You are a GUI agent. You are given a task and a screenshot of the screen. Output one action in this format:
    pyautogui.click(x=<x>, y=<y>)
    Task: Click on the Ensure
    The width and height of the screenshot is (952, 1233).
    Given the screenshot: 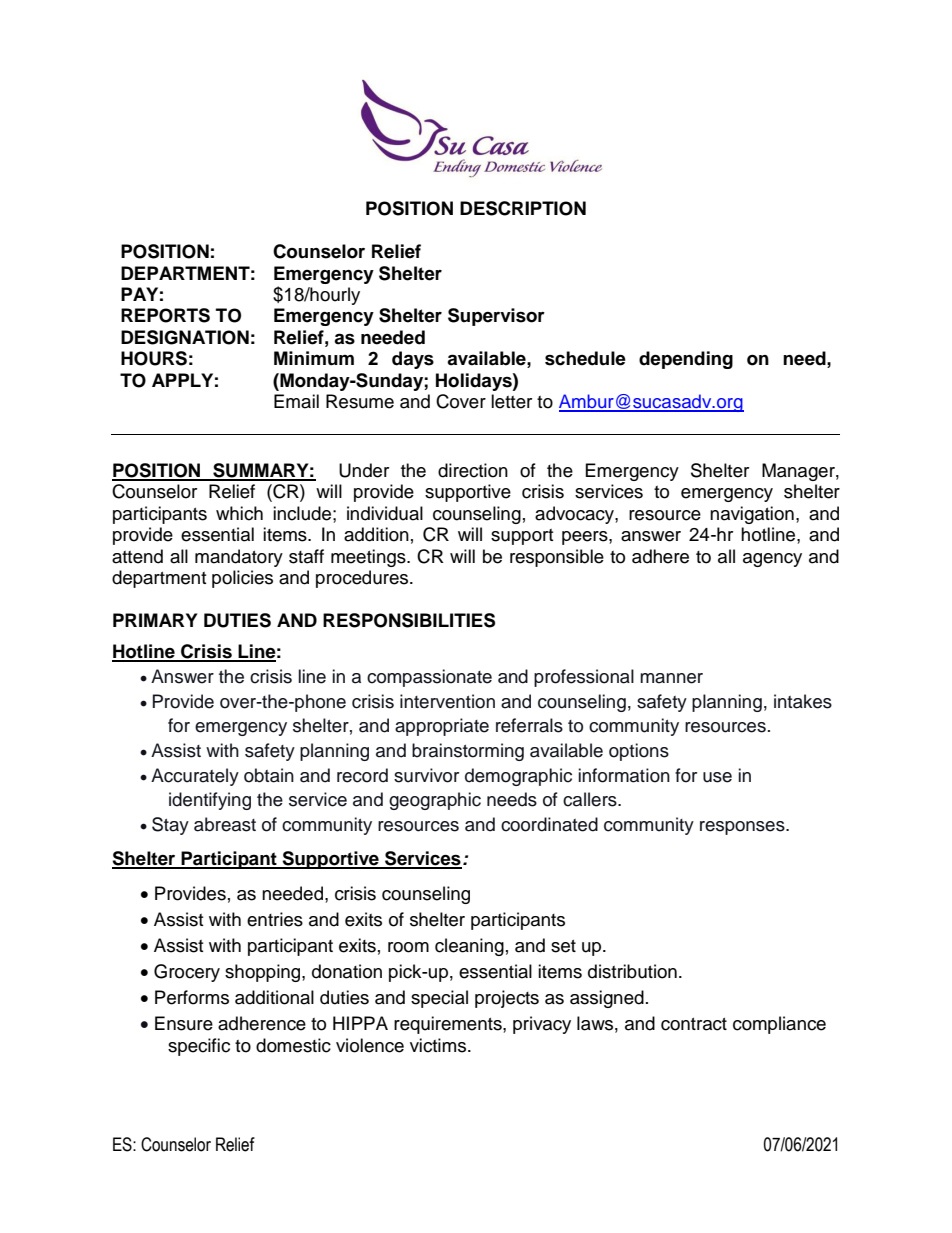 What is the action you would take?
    pyautogui.click(x=184, y=1023)
